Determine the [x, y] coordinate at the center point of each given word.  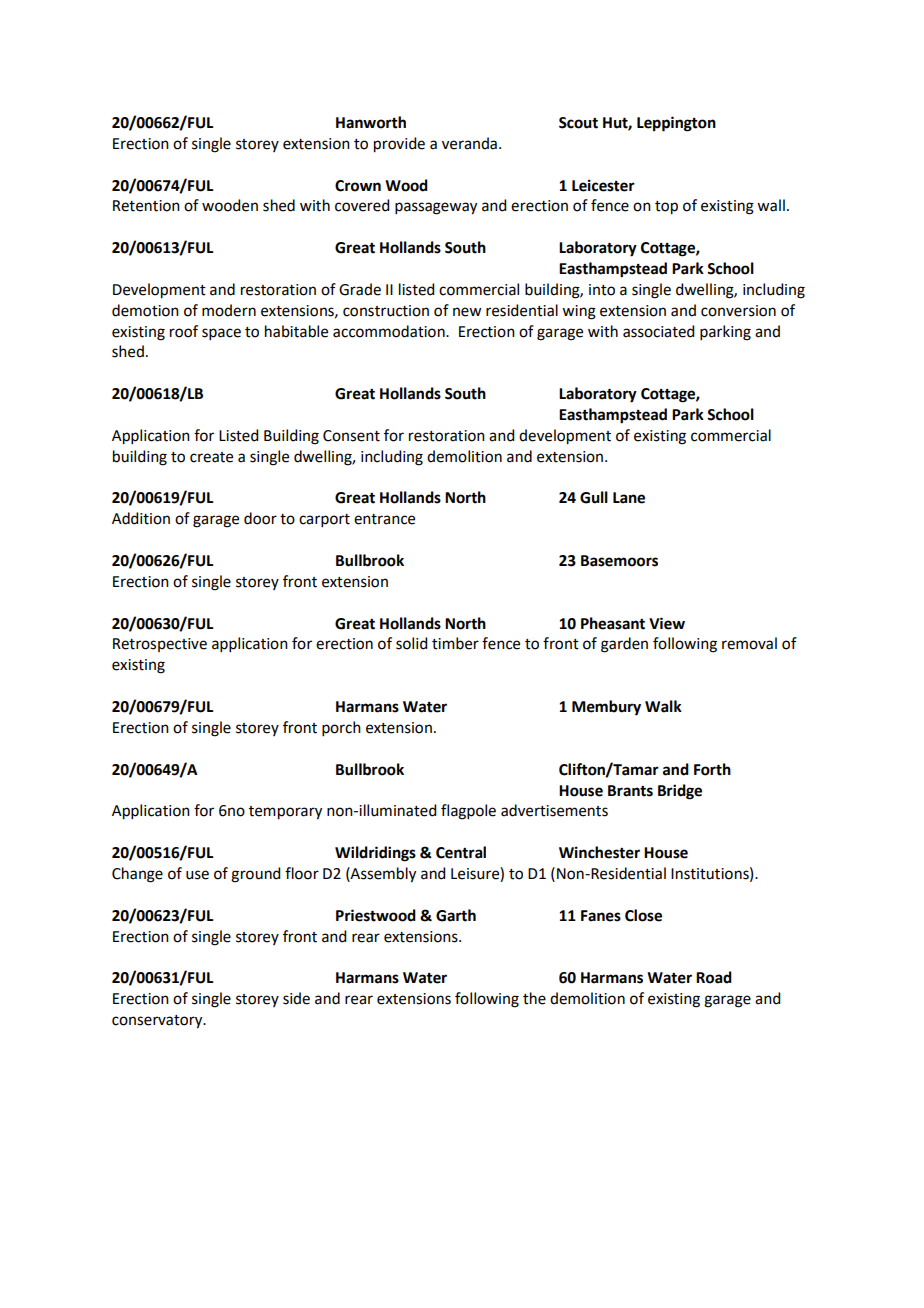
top [666, 208]
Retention [146, 206]
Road [714, 977]
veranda [469, 143]
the [534, 998]
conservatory [158, 1022]
